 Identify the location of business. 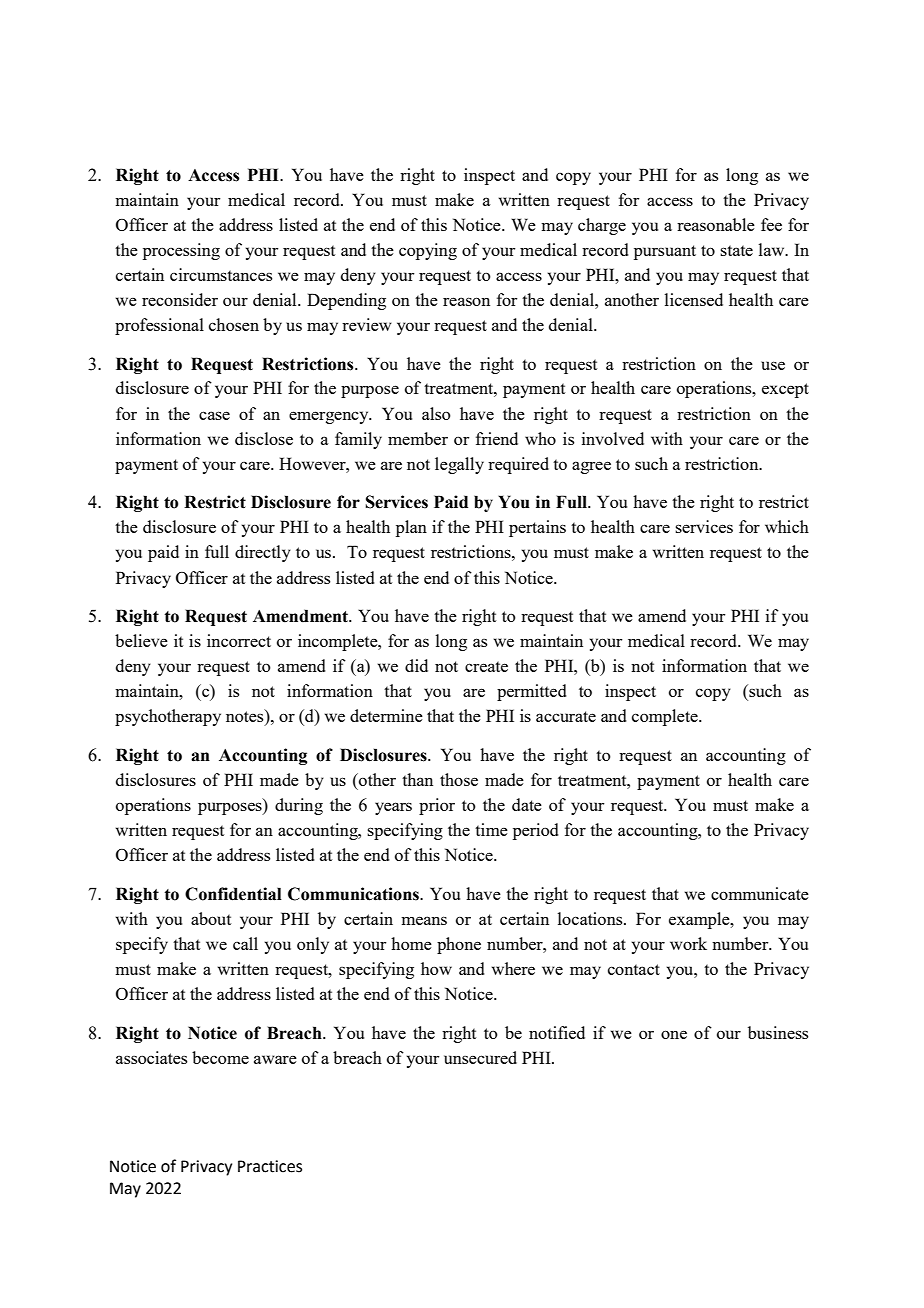
(778, 1032).
